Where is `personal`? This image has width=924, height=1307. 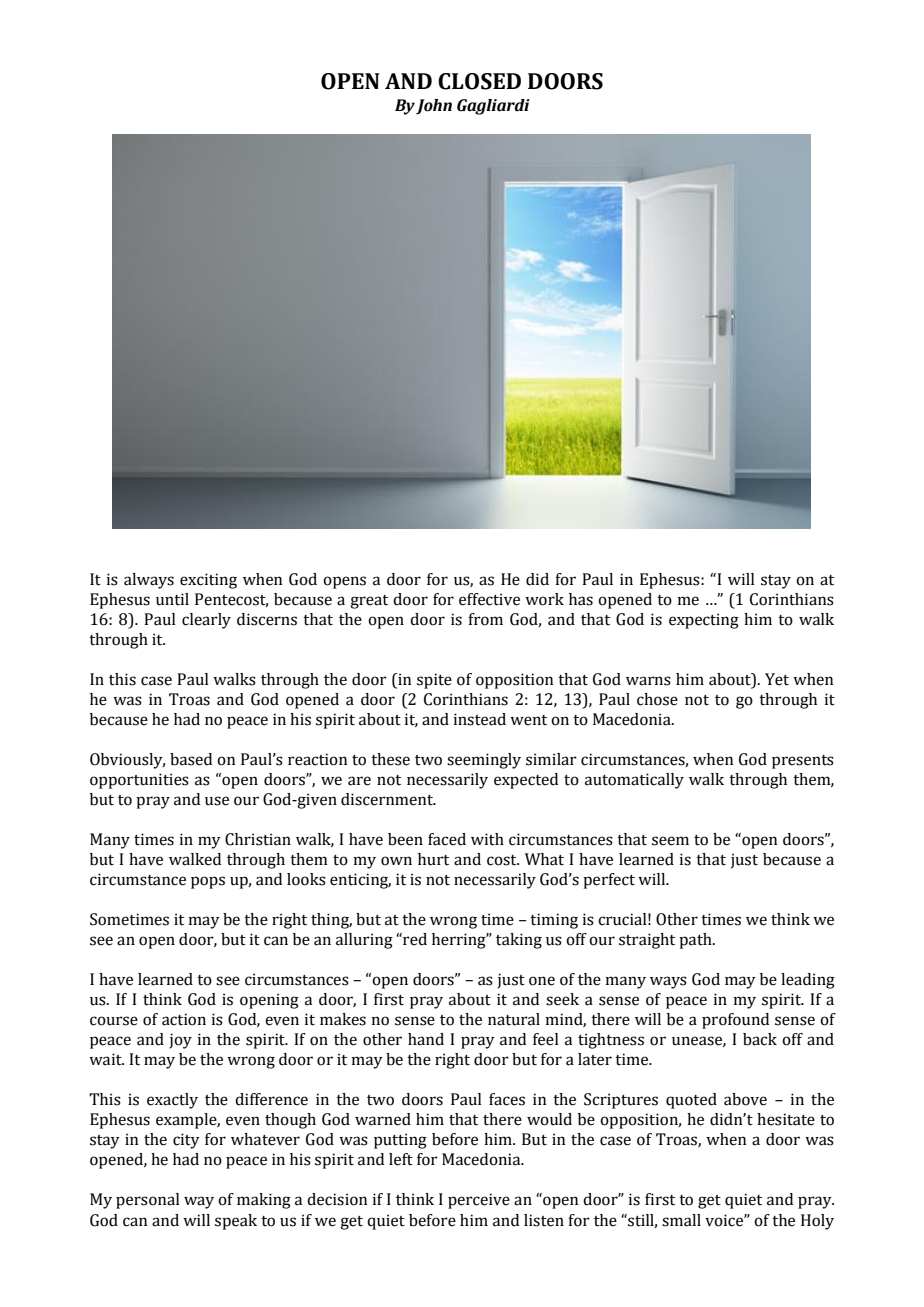 personal is located at coordinates (148, 1201).
